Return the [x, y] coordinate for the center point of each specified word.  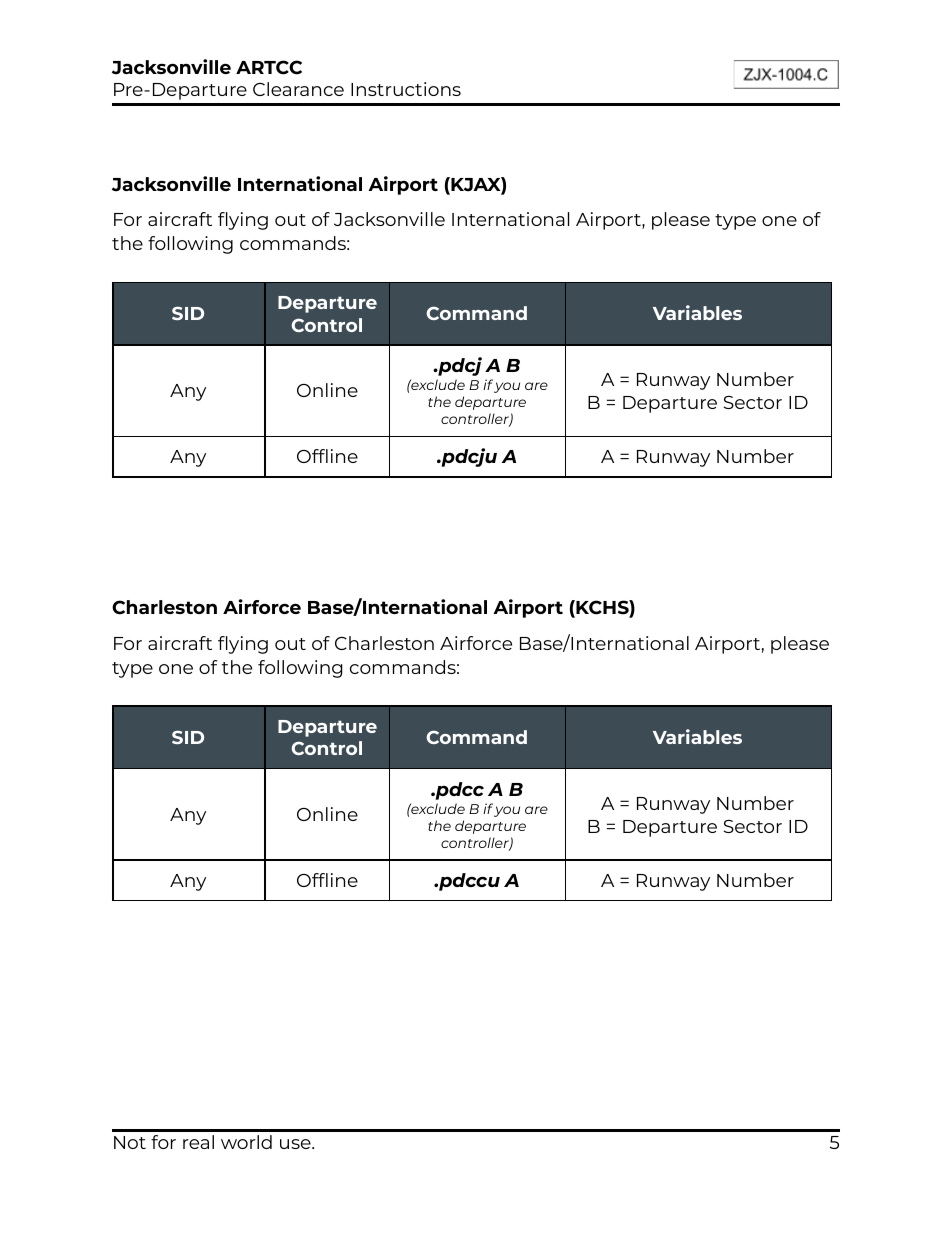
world [246, 1142]
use [296, 1144]
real [198, 1142]
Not [130, 1142]
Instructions [406, 89]
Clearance [298, 89]
